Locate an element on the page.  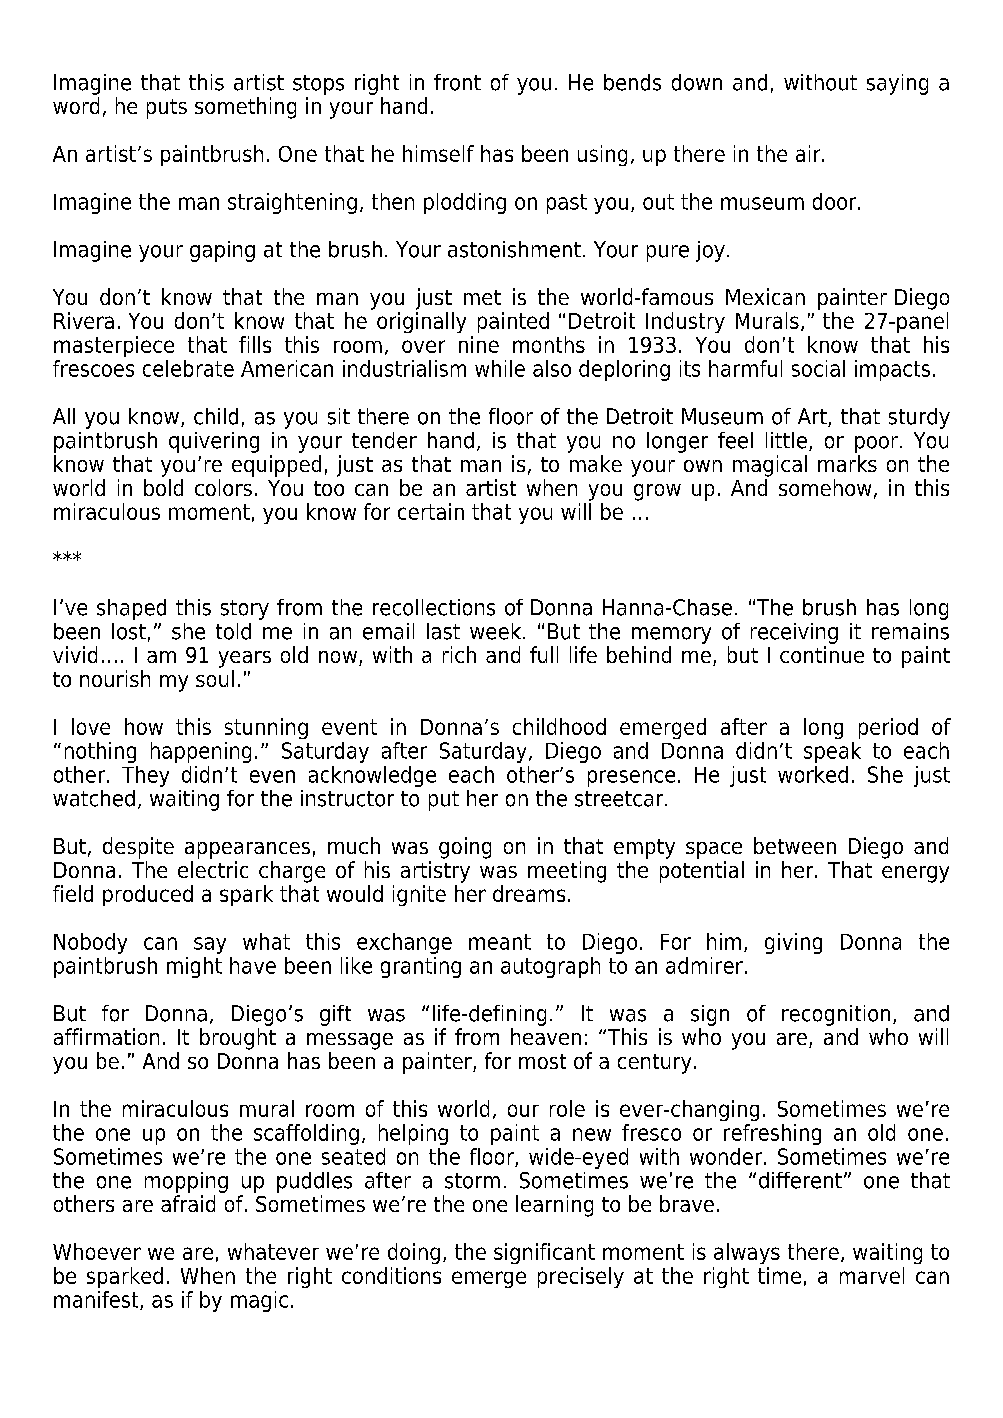
doing is located at coordinates (414, 1253).
